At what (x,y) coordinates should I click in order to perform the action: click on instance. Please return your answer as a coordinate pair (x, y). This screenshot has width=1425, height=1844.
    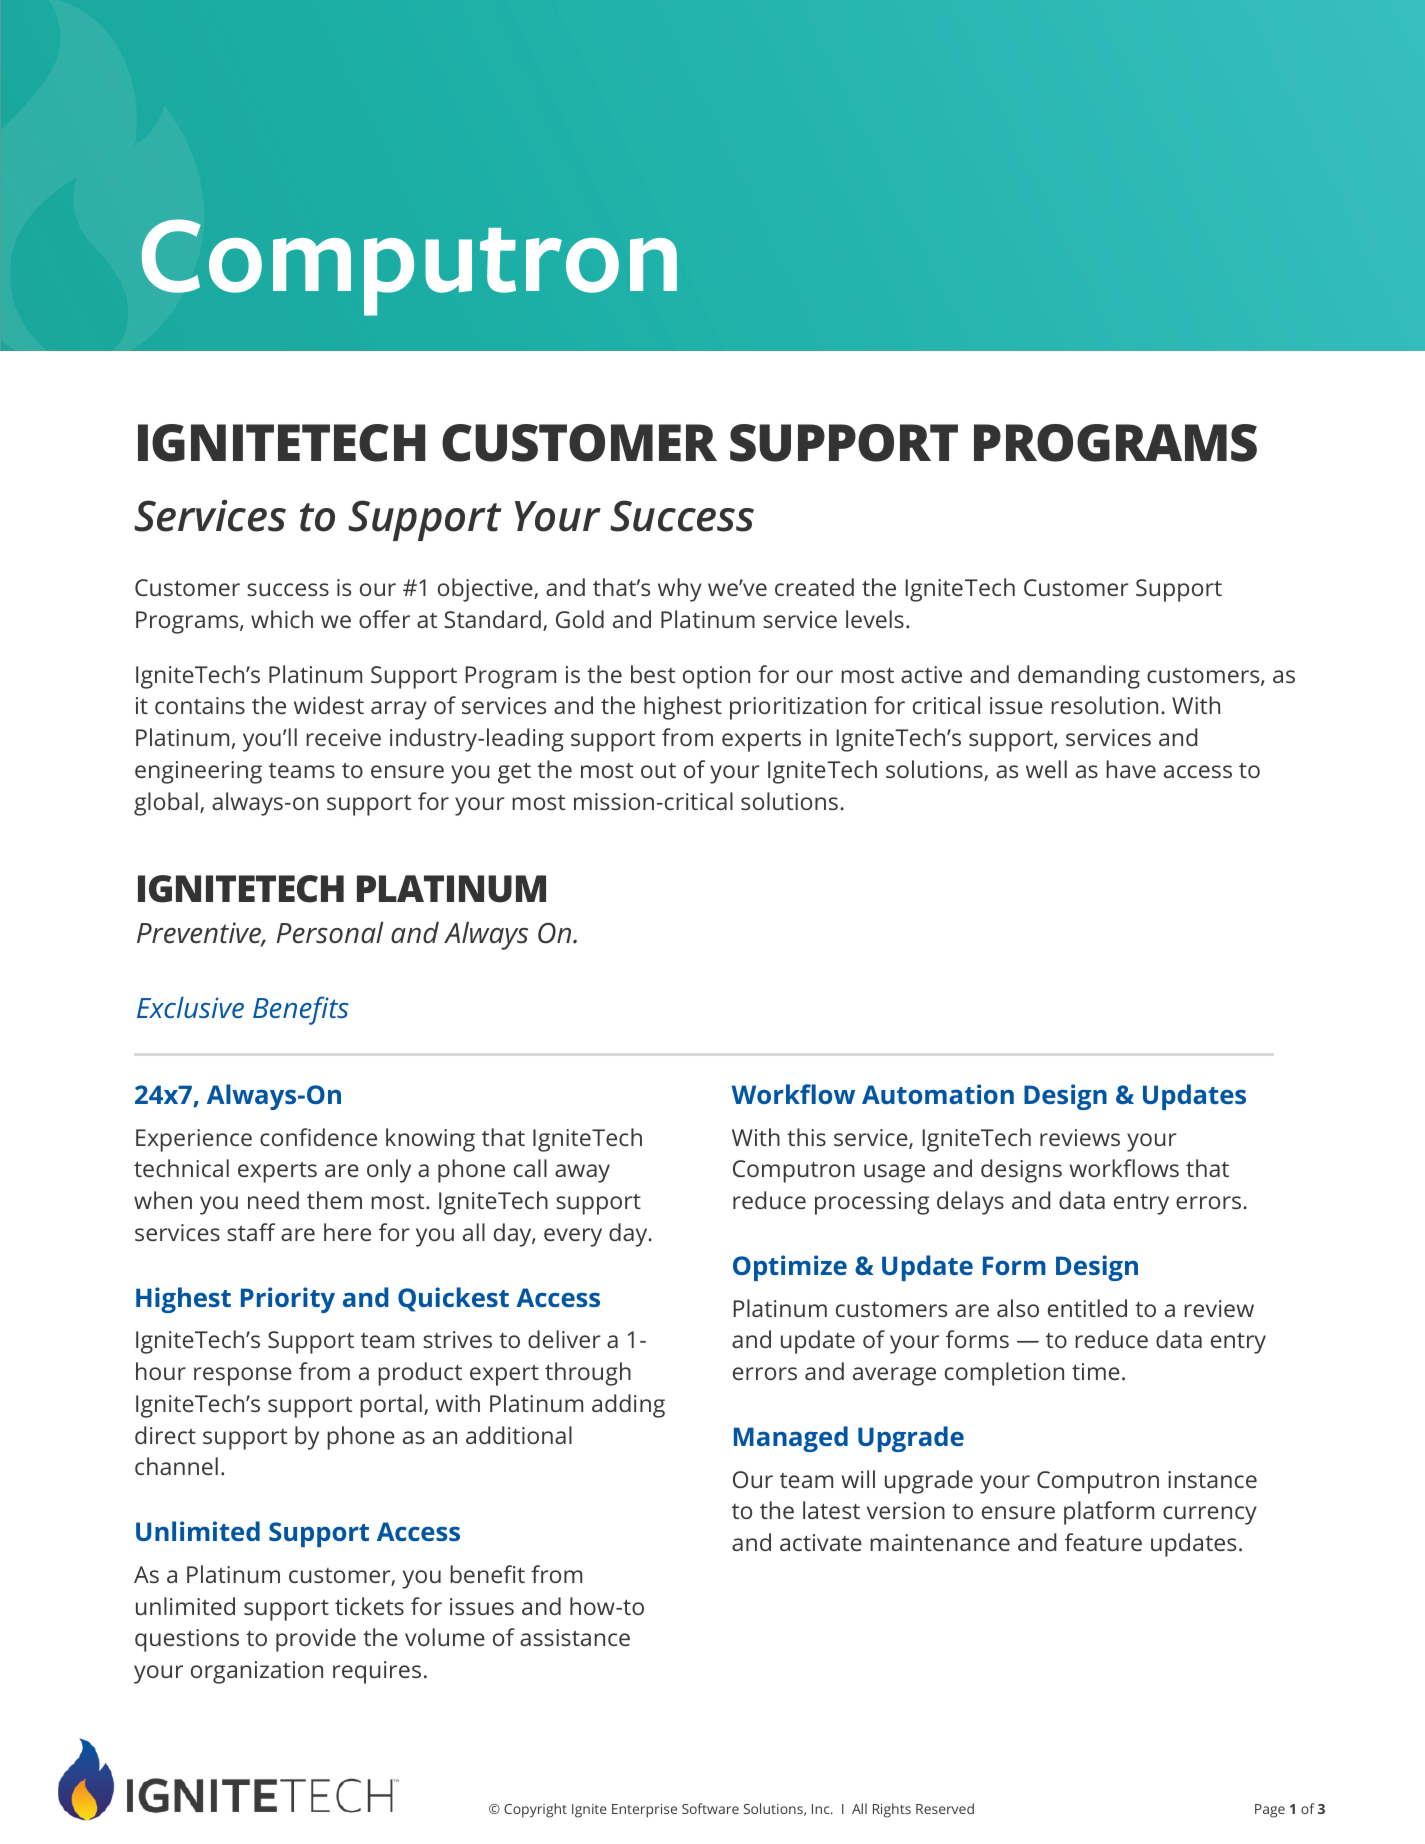
    Looking at the image, I should click on (1212, 1479).
